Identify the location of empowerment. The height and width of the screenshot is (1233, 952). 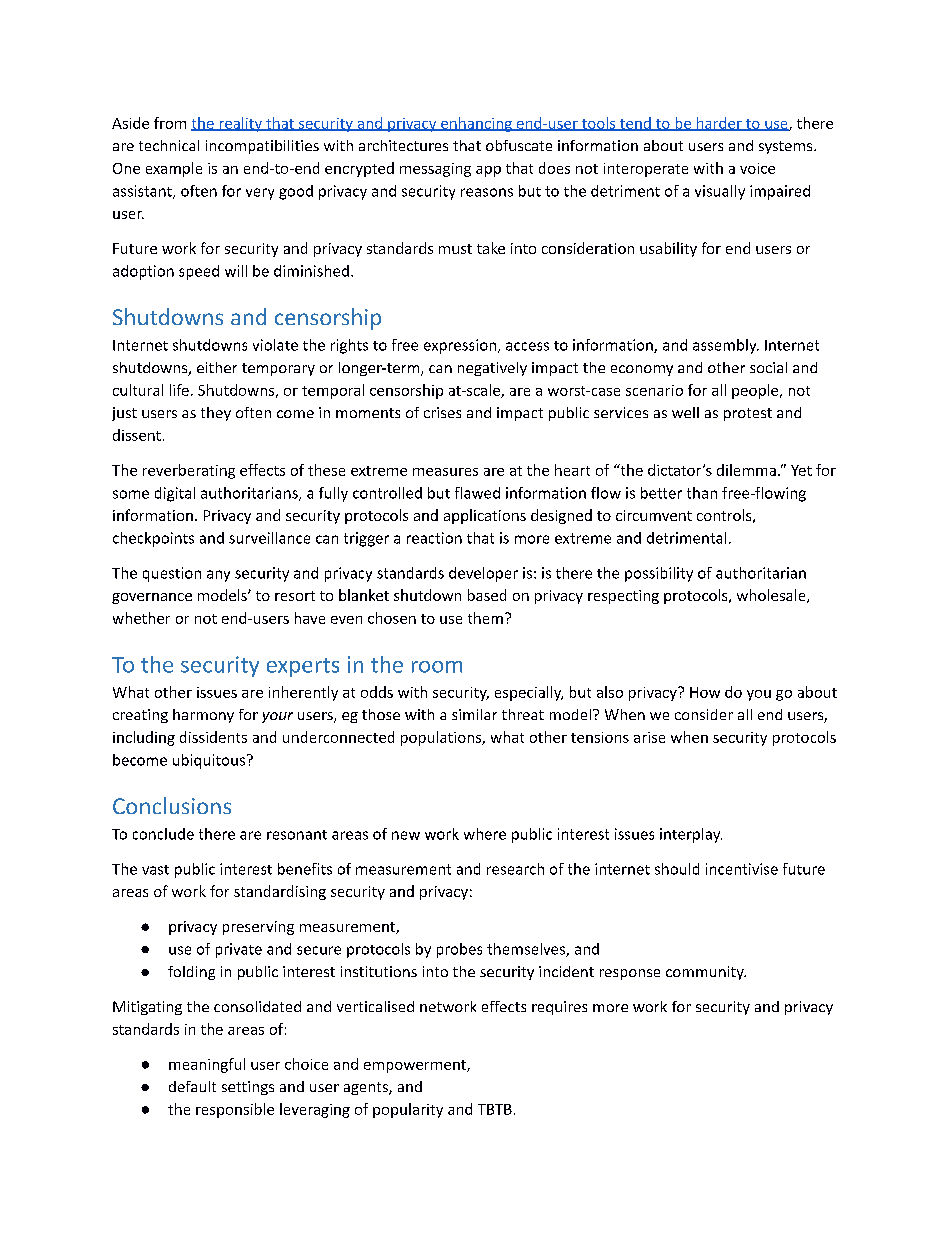
(416, 1066).
